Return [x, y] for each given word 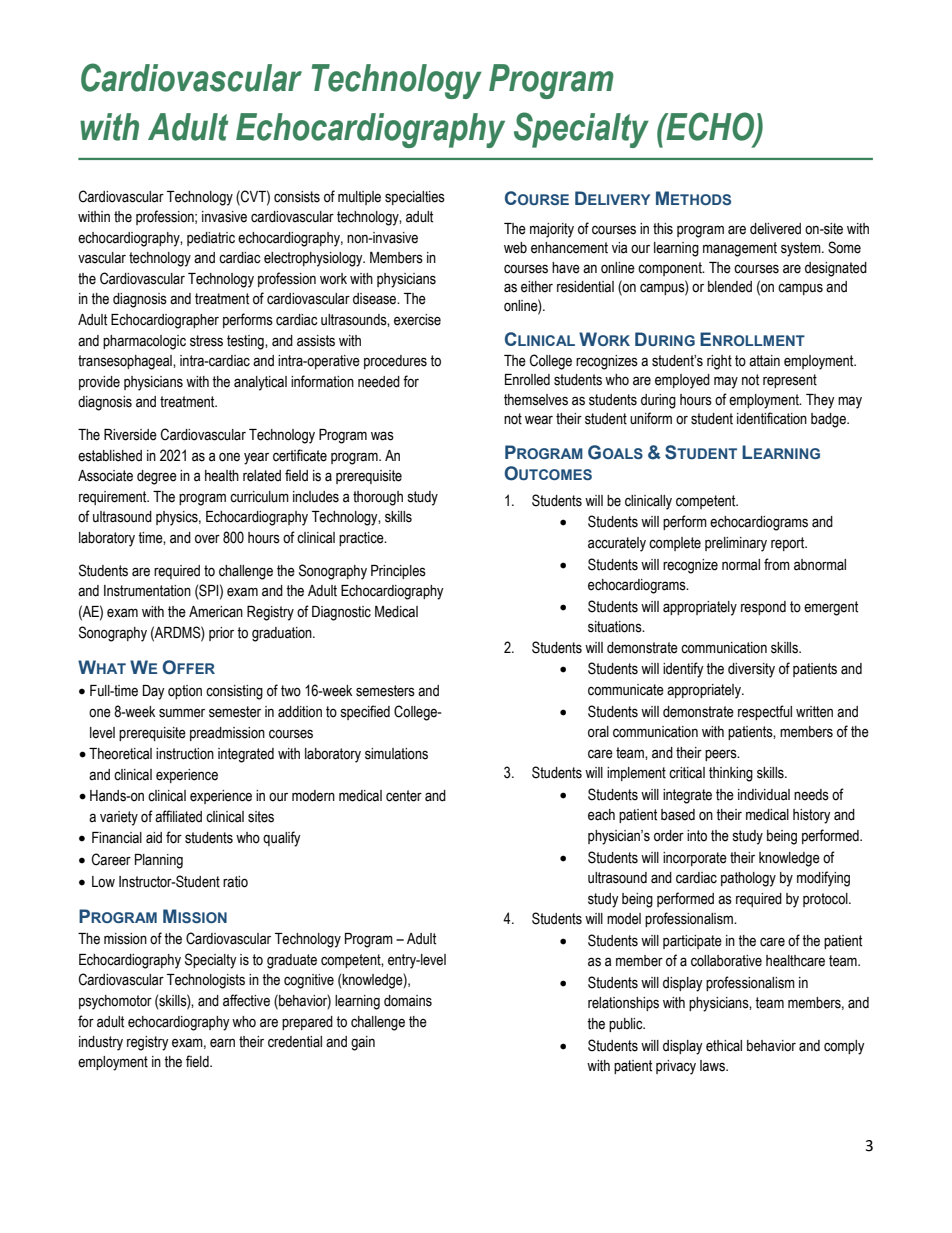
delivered [775, 229]
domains [408, 1001]
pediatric [211, 239]
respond [763, 608]
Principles [398, 572]
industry [101, 1043]
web [515, 248]
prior [221, 634]
